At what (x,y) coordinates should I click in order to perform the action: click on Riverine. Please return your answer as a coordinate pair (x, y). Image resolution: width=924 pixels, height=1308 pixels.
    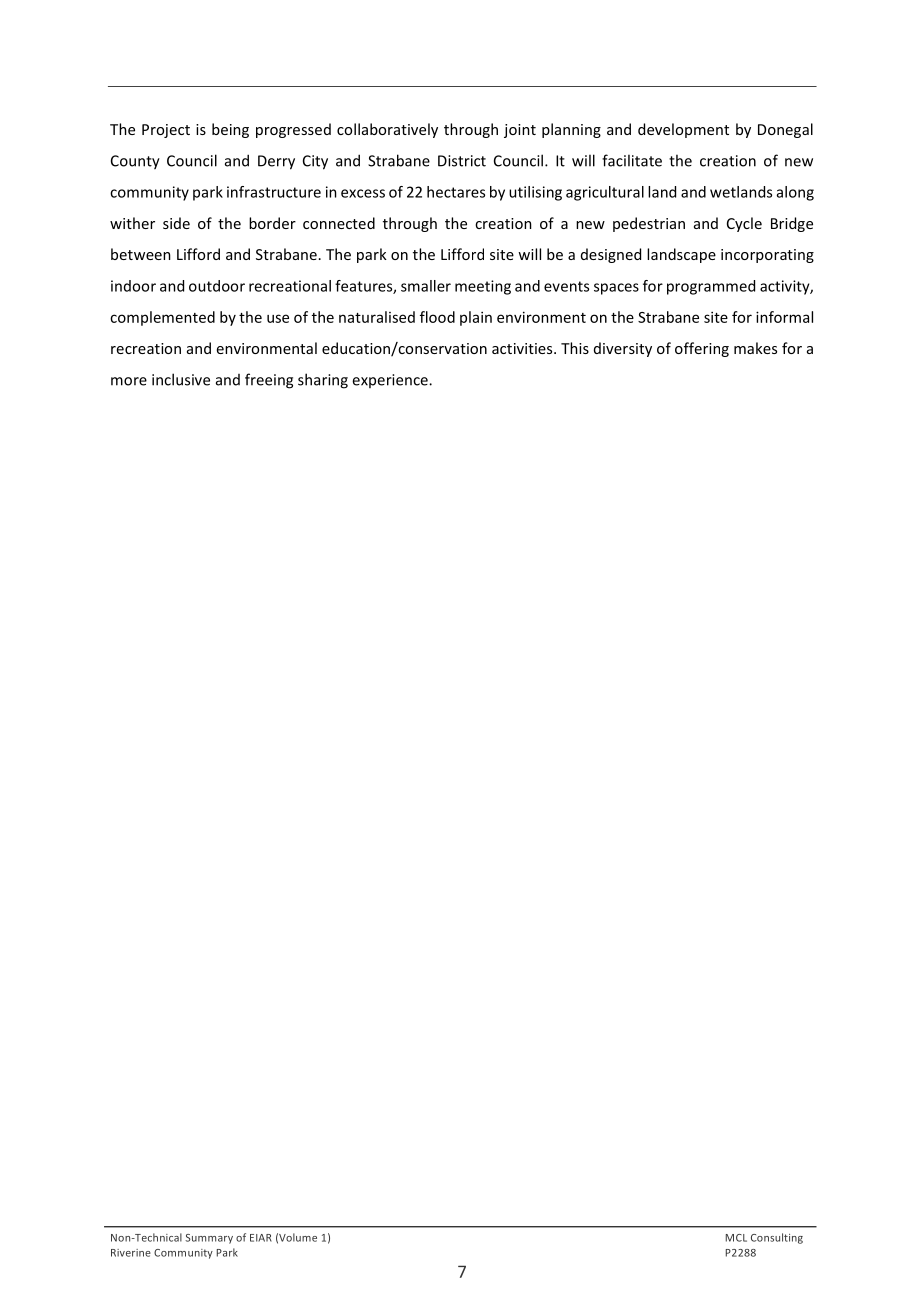
    Looking at the image, I should click on (131, 1253).
